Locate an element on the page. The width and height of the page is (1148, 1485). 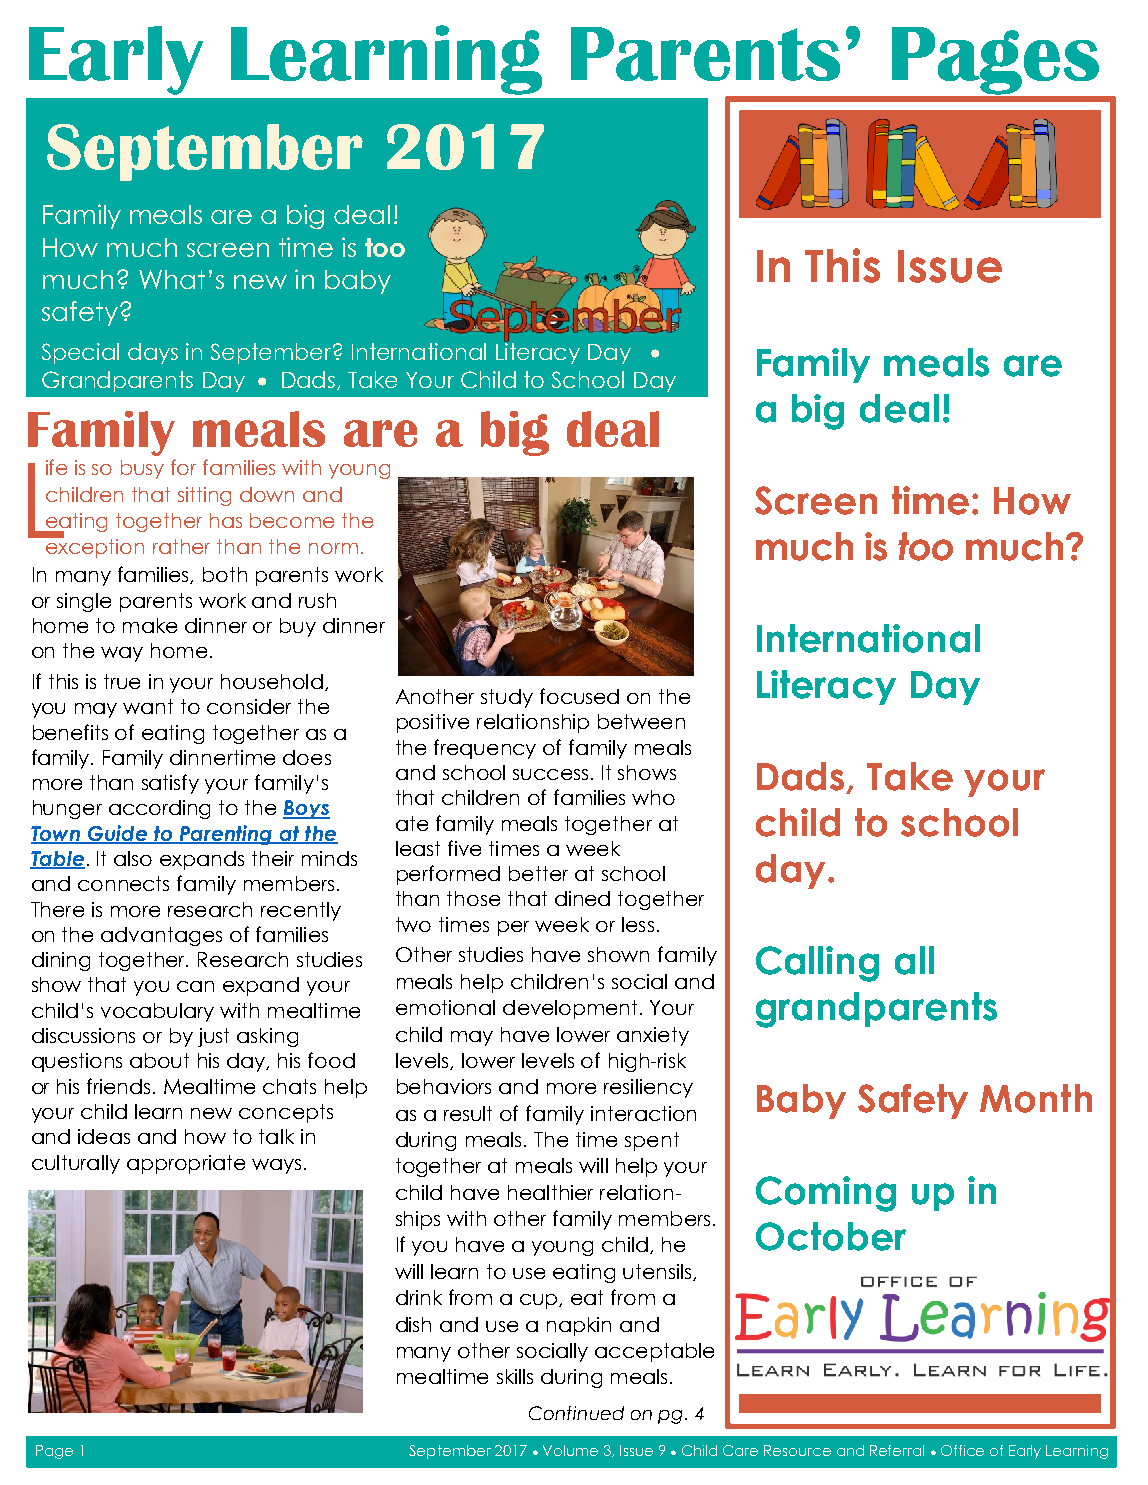
connects is located at coordinates (123, 883).
